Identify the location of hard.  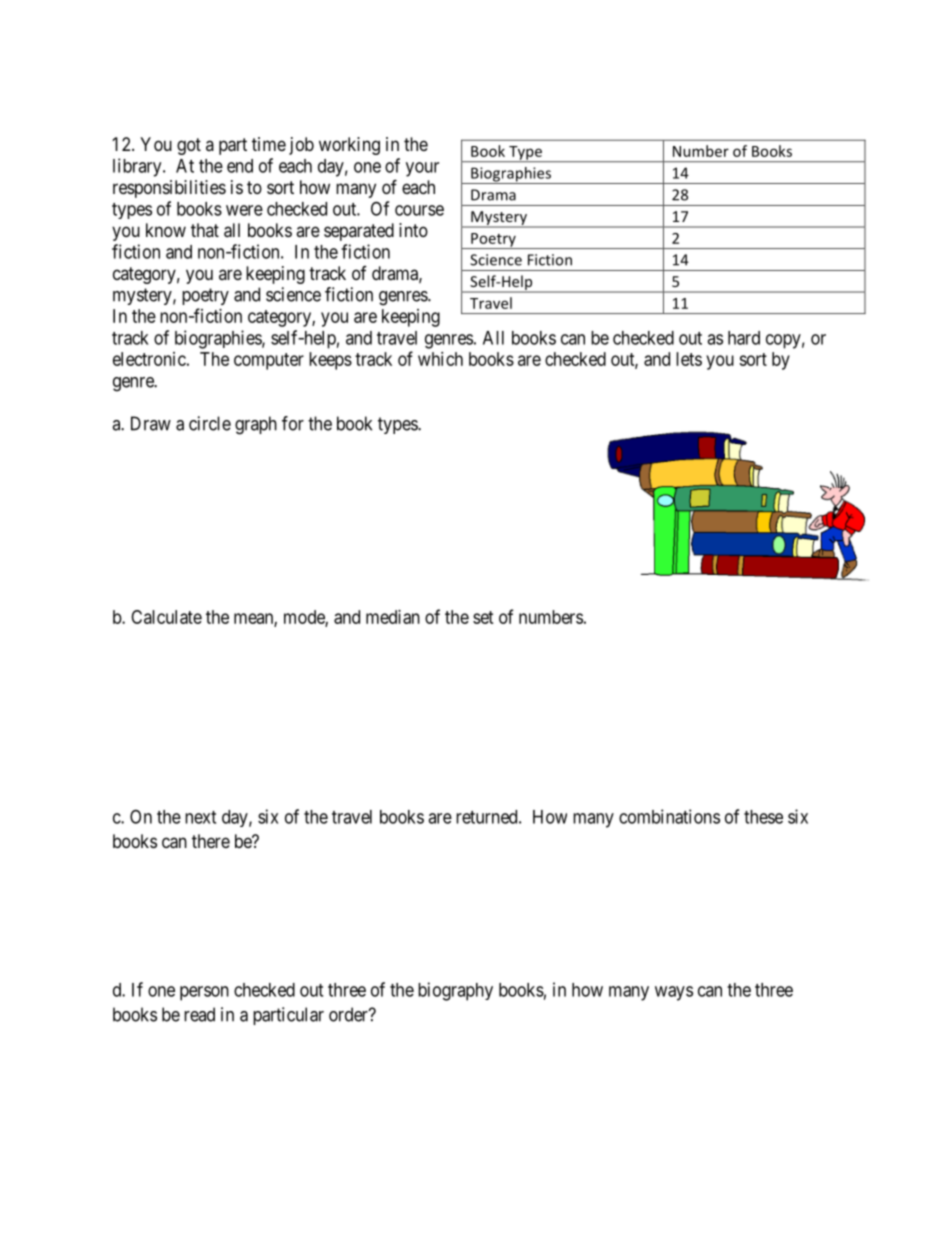
(744, 338).
